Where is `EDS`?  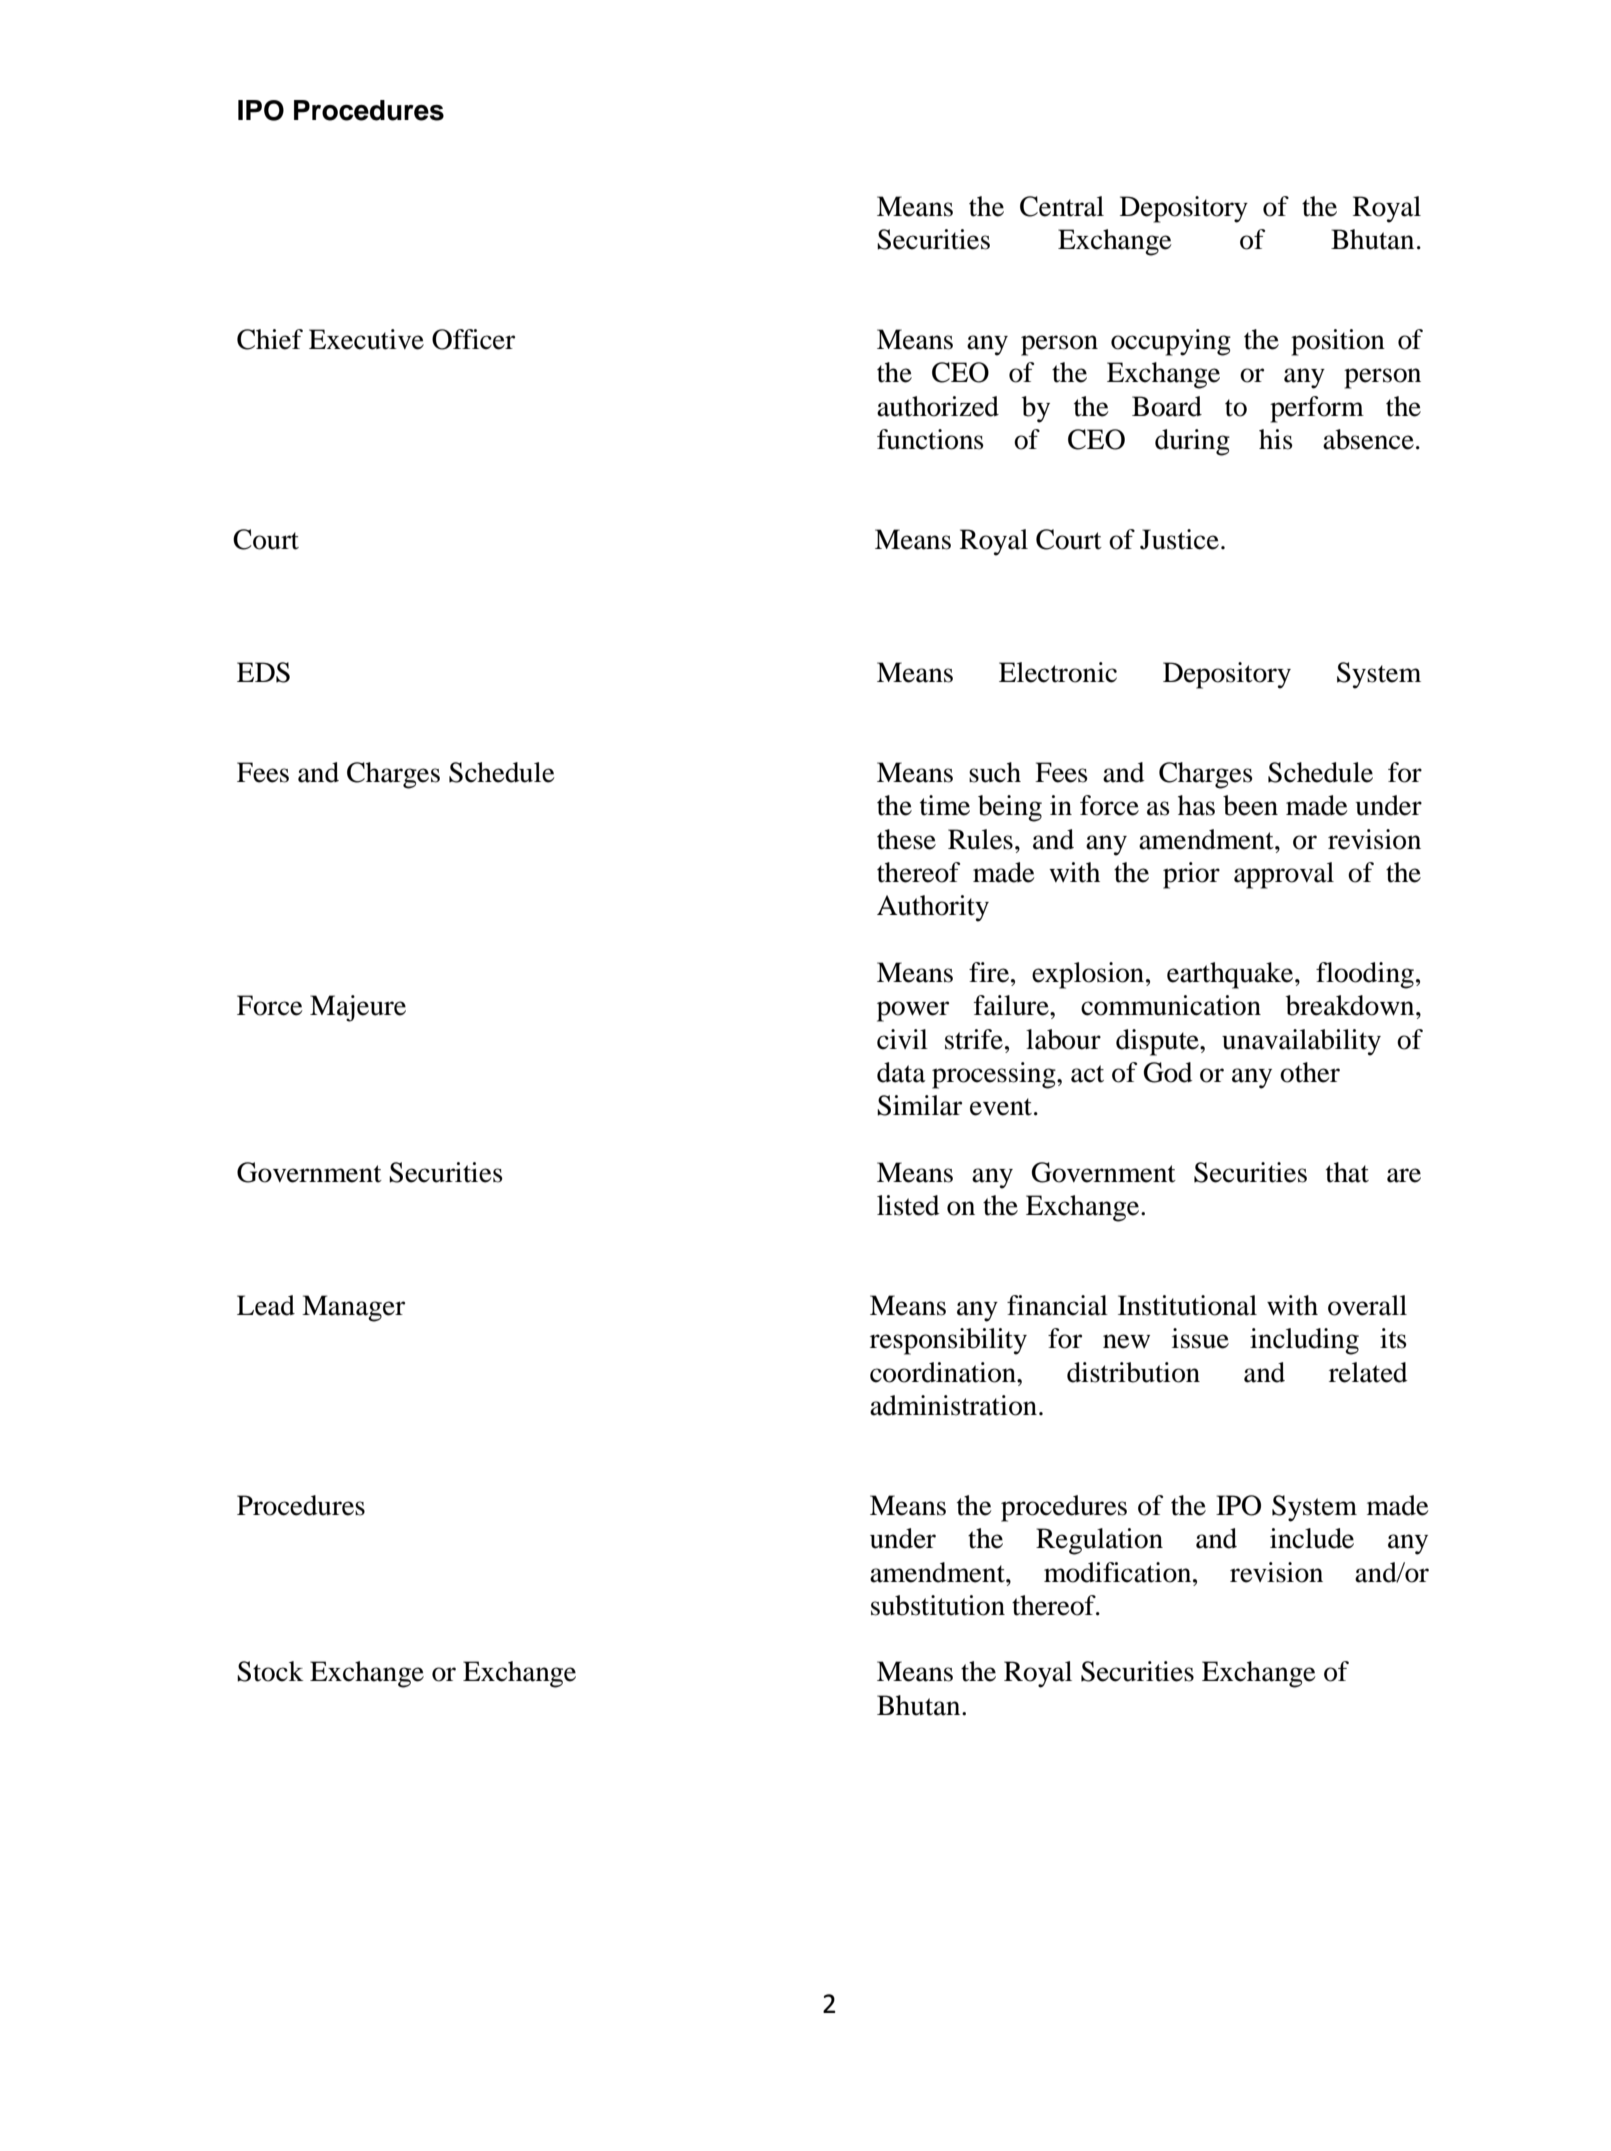 EDS is located at coordinates (263, 672).
